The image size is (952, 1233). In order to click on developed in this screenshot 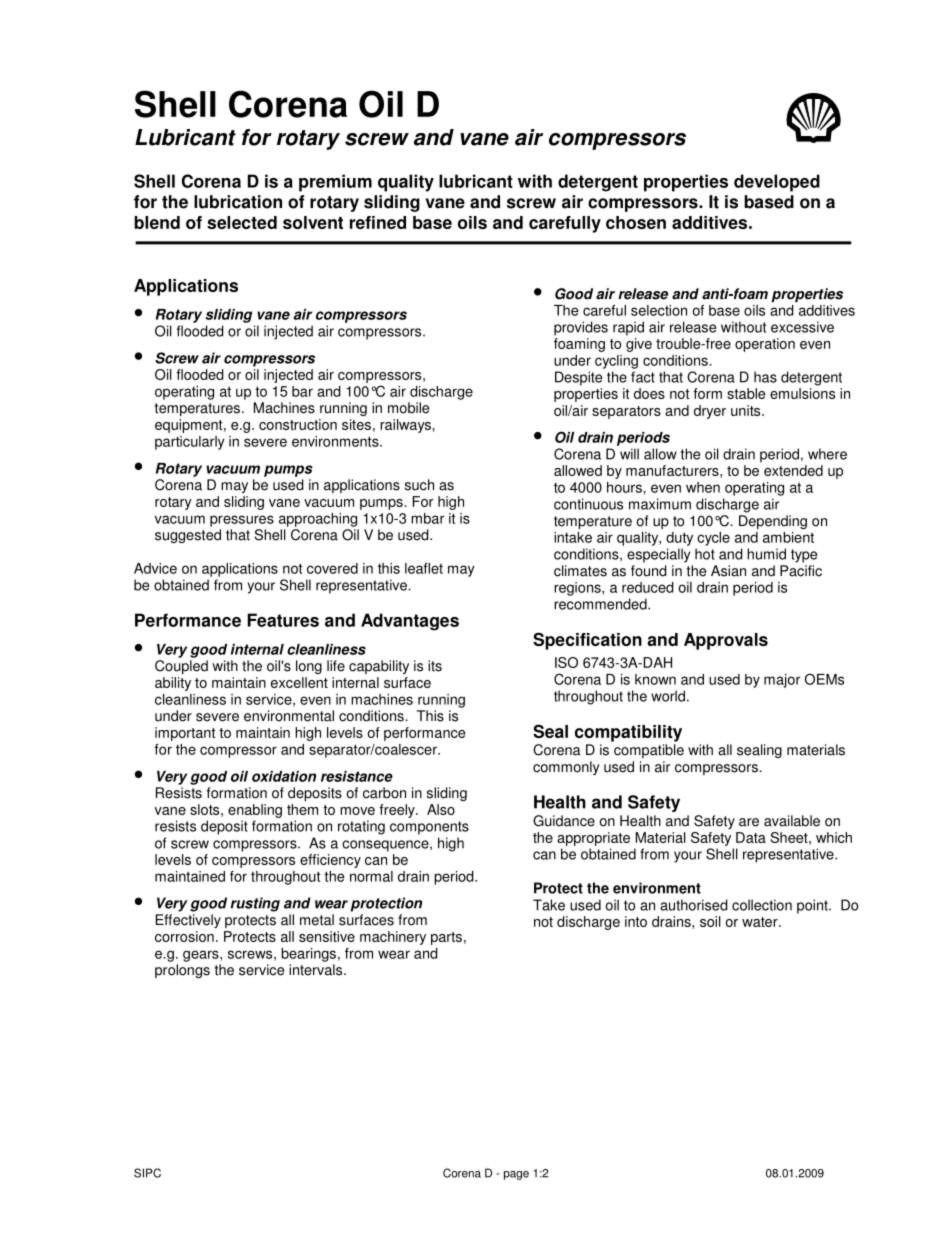, I will do `click(777, 183)`.
